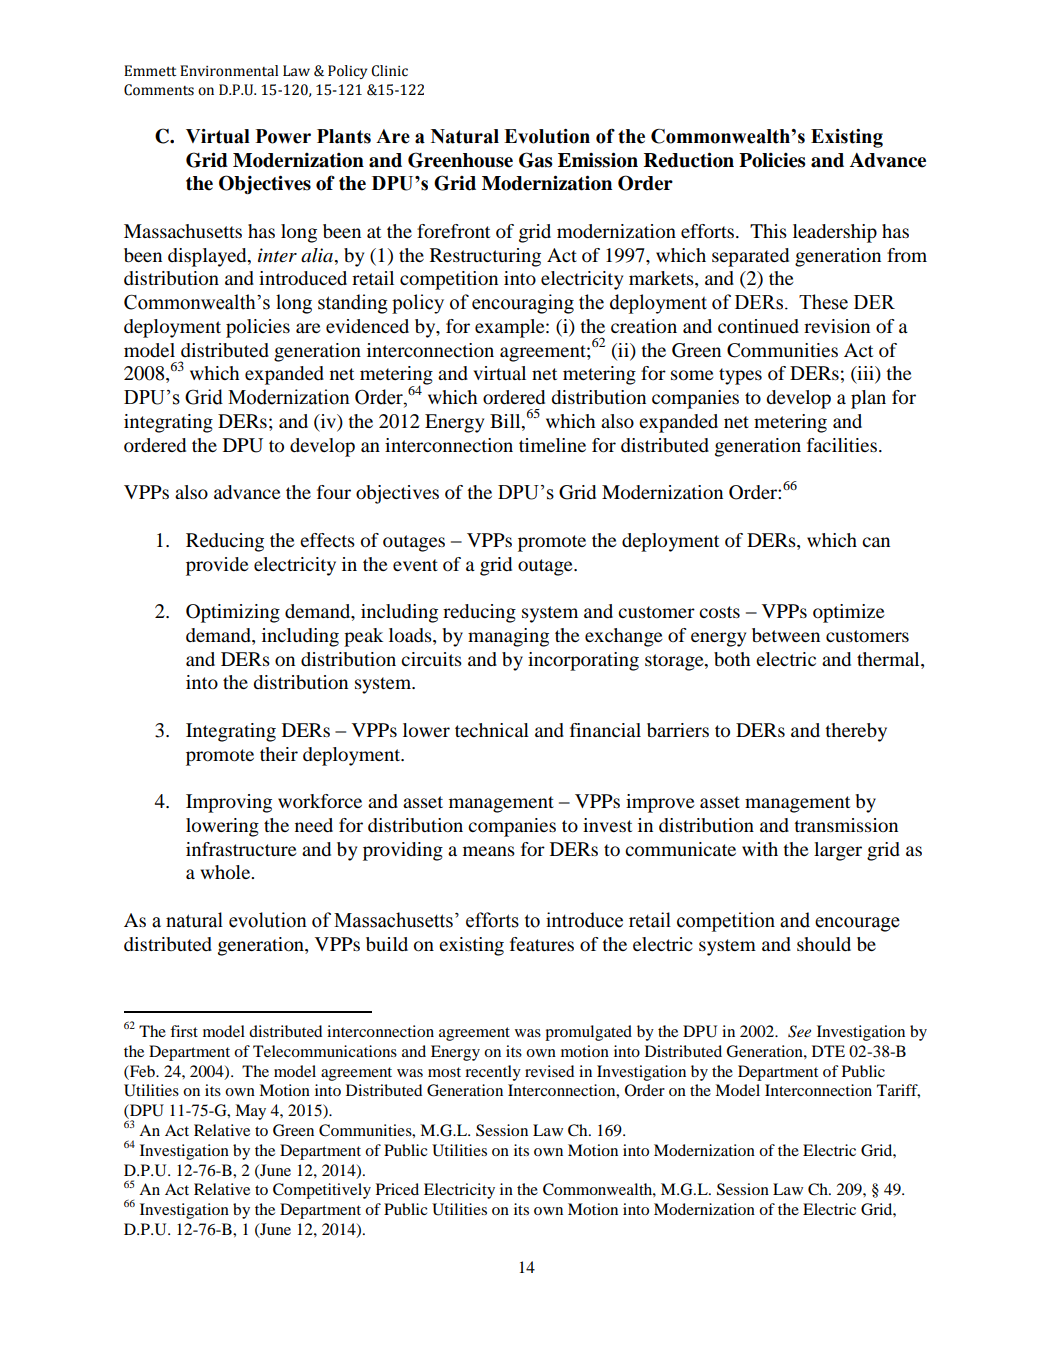 The height and width of the screenshot is (1363, 1053). Describe the element at coordinates (226, 872) in the screenshot. I see `whole` at that location.
